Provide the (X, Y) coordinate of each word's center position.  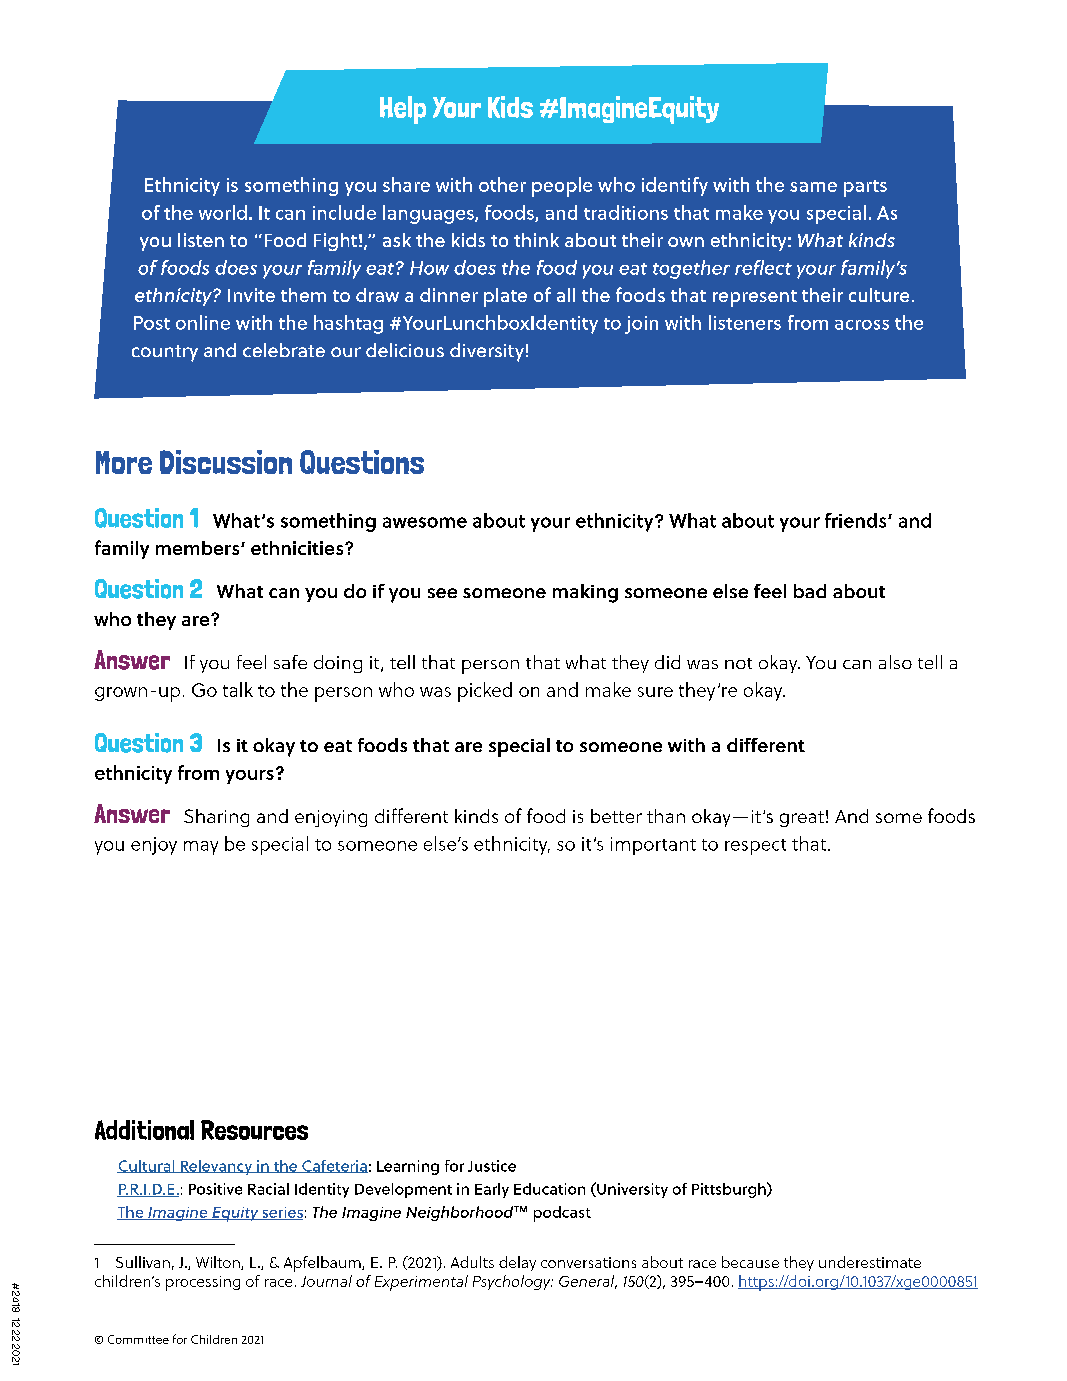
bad (810, 591)
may (201, 848)
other (502, 184)
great (802, 819)
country (165, 353)
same (813, 187)
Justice (492, 1166)
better (616, 816)
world (223, 212)
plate (505, 297)
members (199, 548)
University (631, 1190)
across (862, 325)
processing (203, 1283)
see (442, 593)
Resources (254, 1130)
